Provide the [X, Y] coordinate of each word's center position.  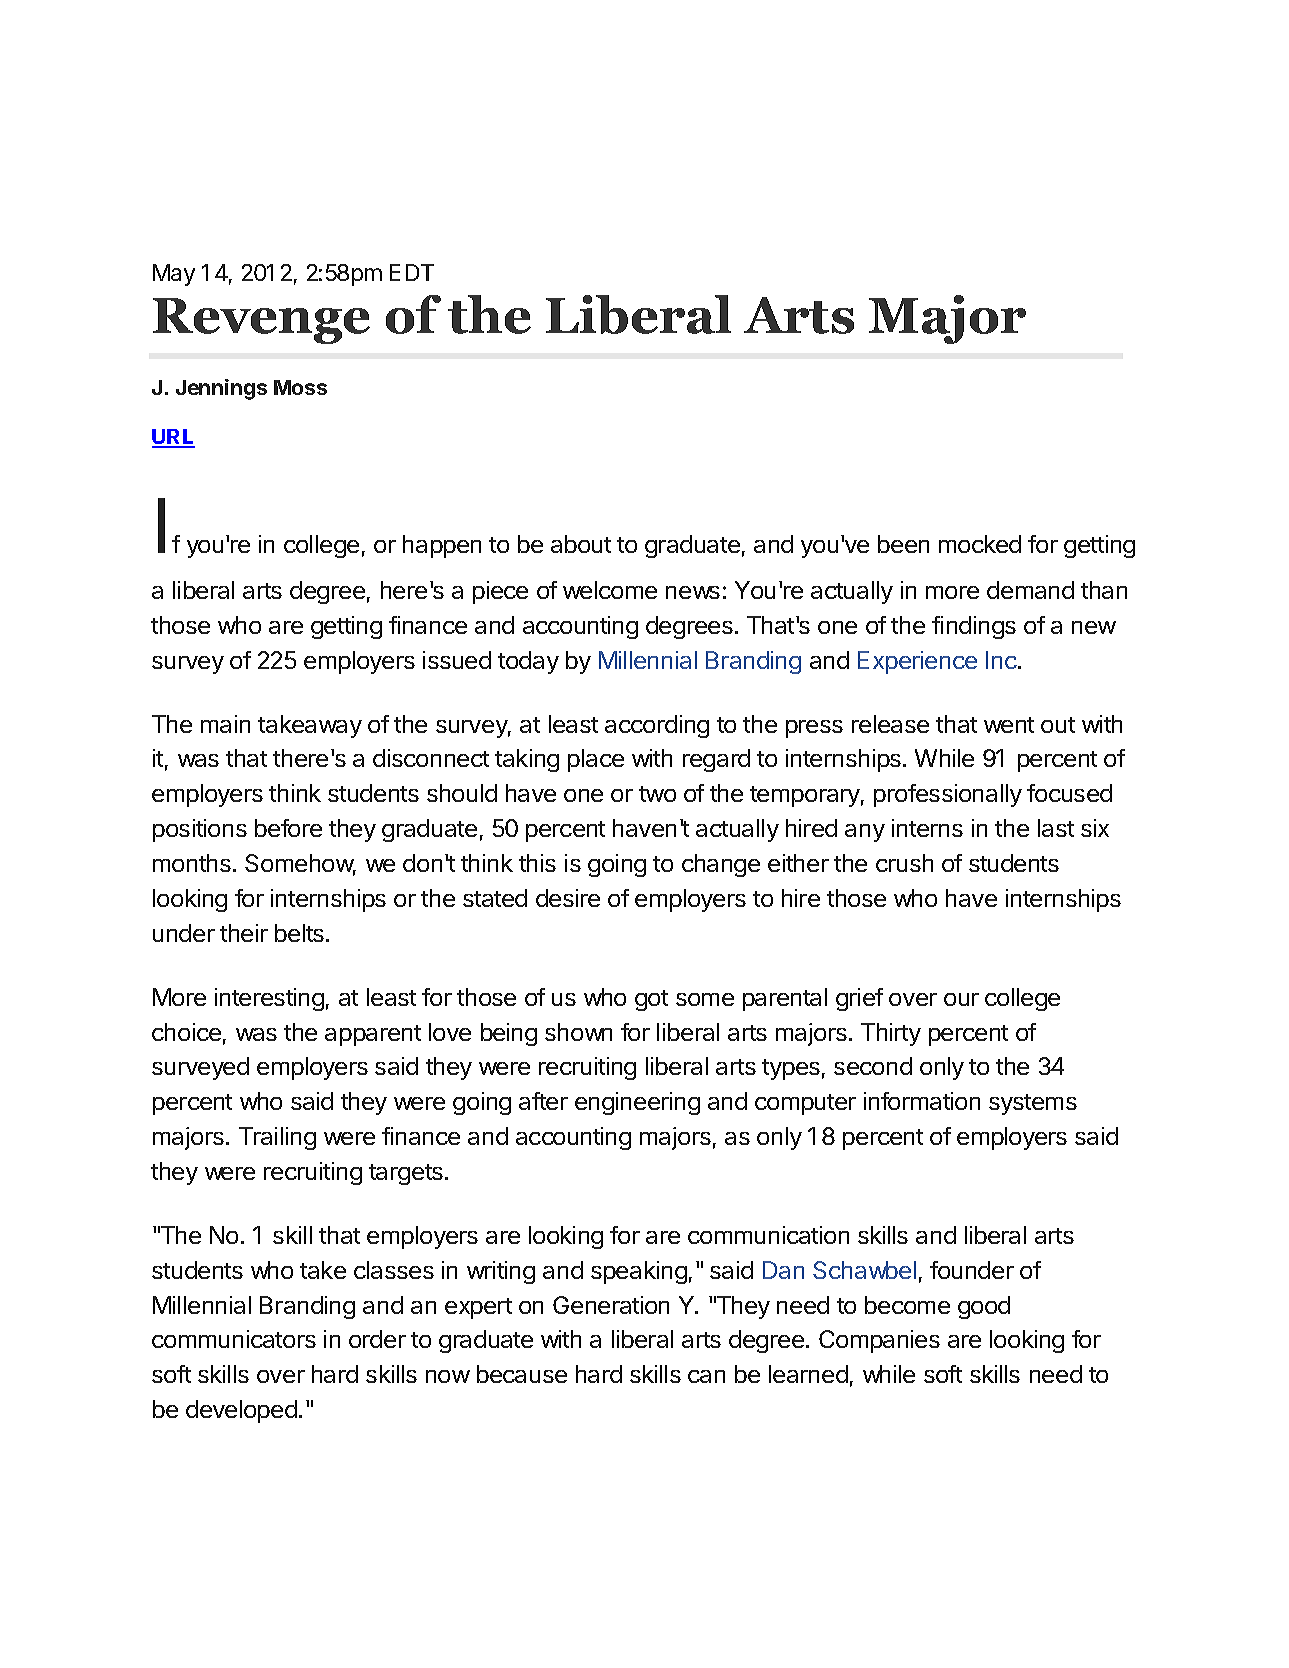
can [706, 1376]
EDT [412, 272]
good [984, 1307]
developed [241, 1411]
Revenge [261, 321]
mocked [980, 544]
